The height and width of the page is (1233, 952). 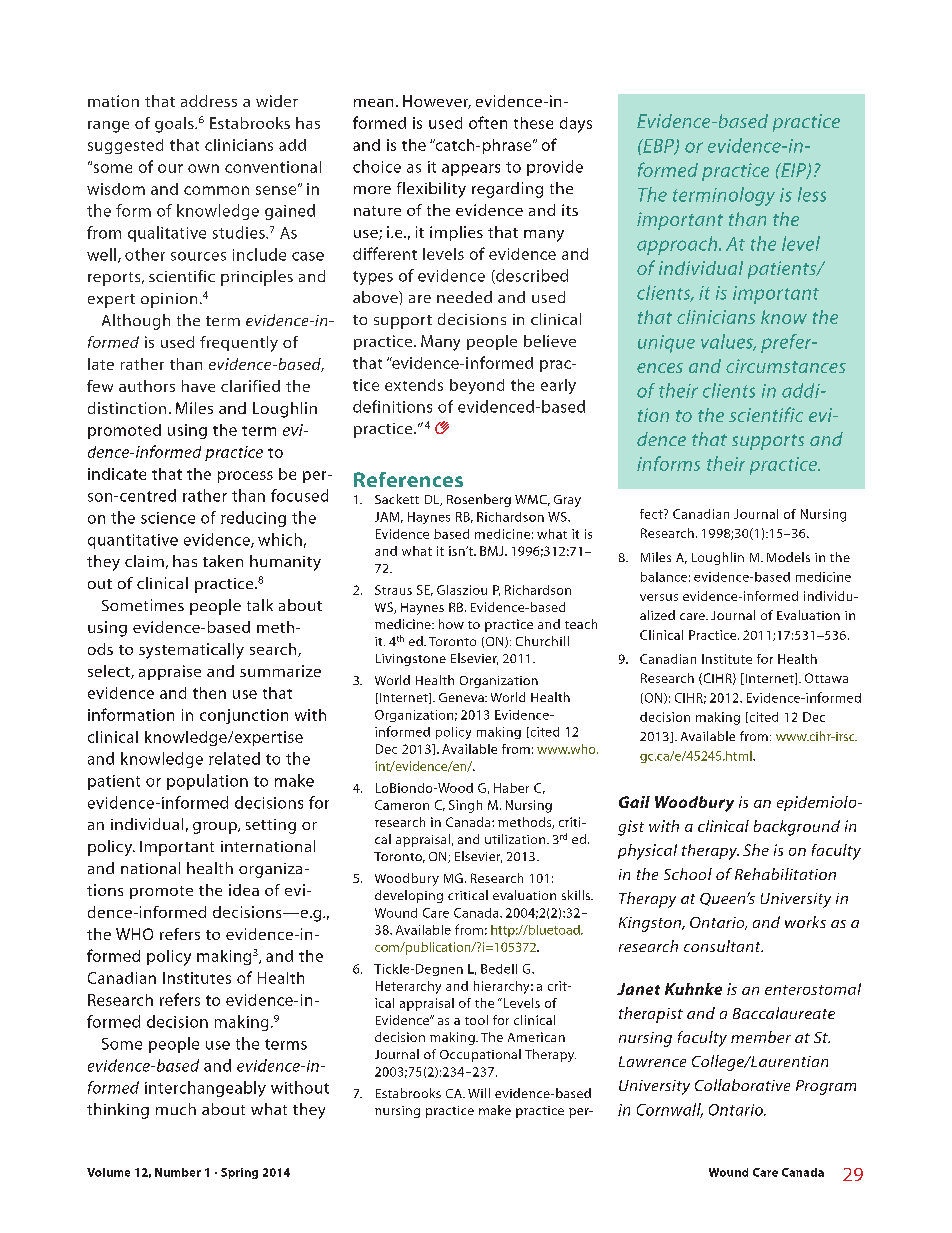 What do you see at coordinates (488, 122) in the page?
I see `often` at bounding box center [488, 122].
